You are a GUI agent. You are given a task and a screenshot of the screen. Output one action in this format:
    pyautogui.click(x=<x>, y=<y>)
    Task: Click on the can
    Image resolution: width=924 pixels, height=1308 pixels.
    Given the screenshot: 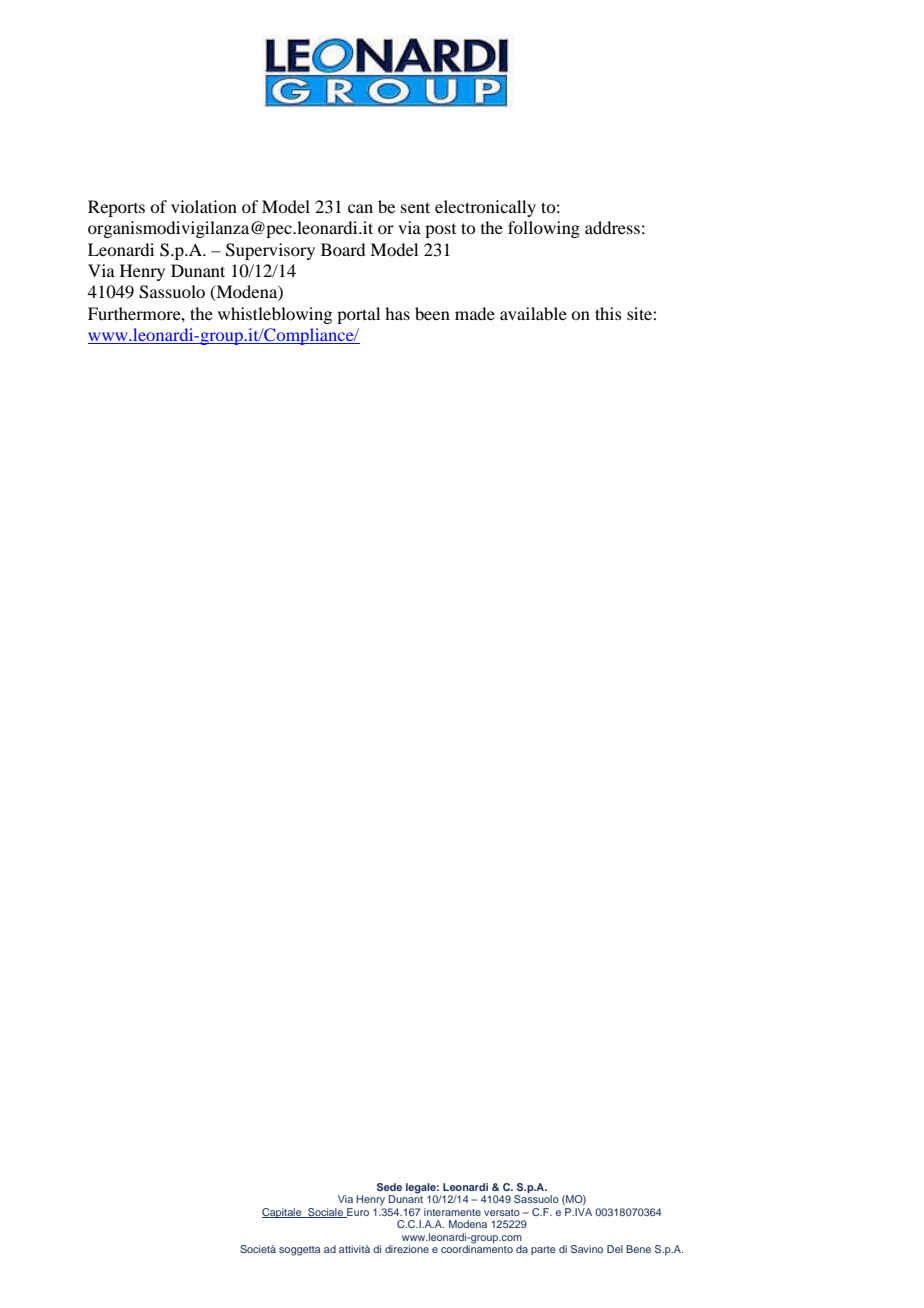 What is the action you would take?
    pyautogui.click(x=360, y=208)
